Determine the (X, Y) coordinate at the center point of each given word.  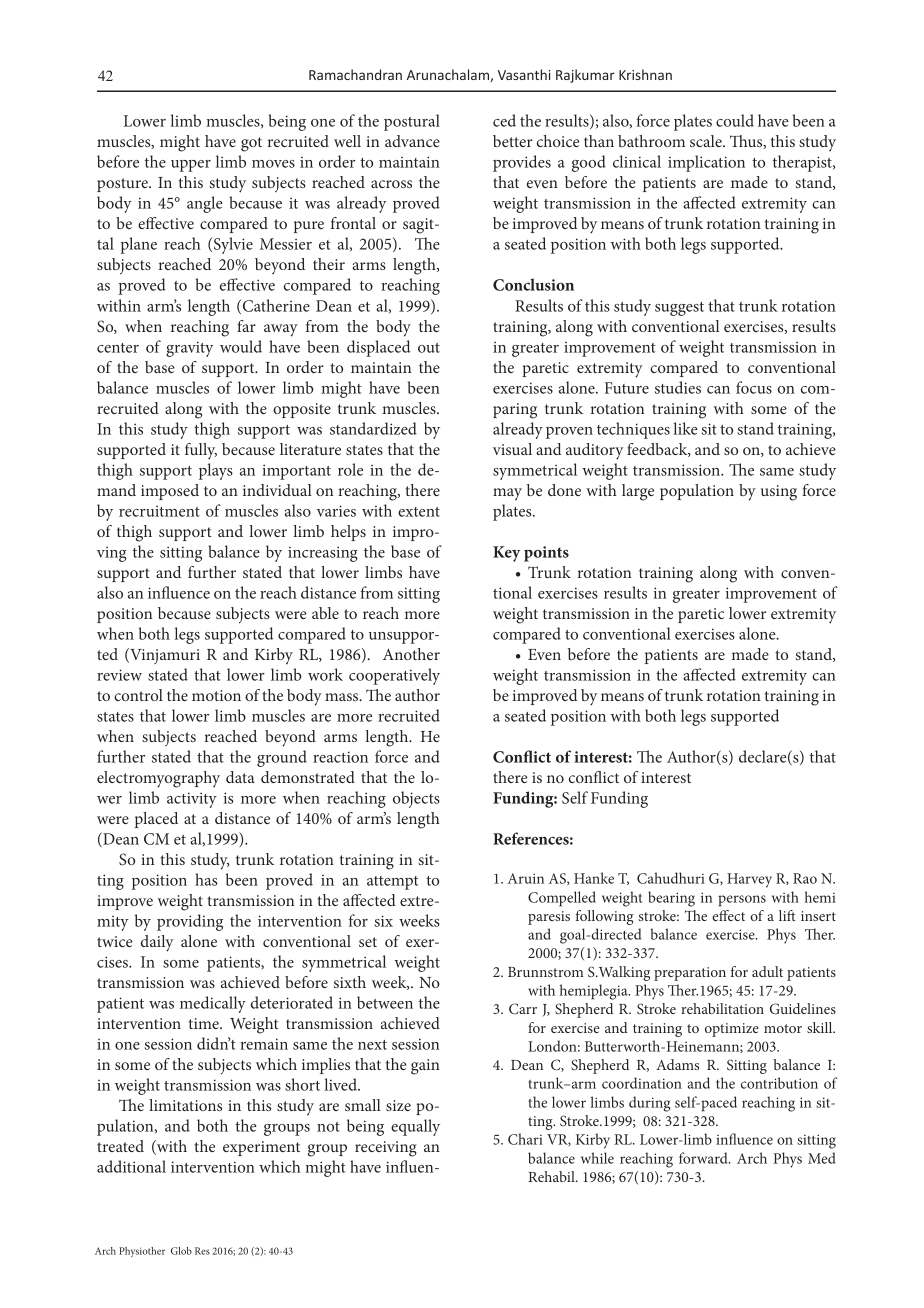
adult (767, 971)
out (429, 348)
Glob (181, 1251)
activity (192, 800)
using (779, 493)
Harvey (749, 880)
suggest (679, 309)
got (251, 144)
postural (412, 122)
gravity (189, 349)
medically (213, 1004)
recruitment (159, 511)
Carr (523, 1008)
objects (416, 799)
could (735, 120)
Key (506, 554)
